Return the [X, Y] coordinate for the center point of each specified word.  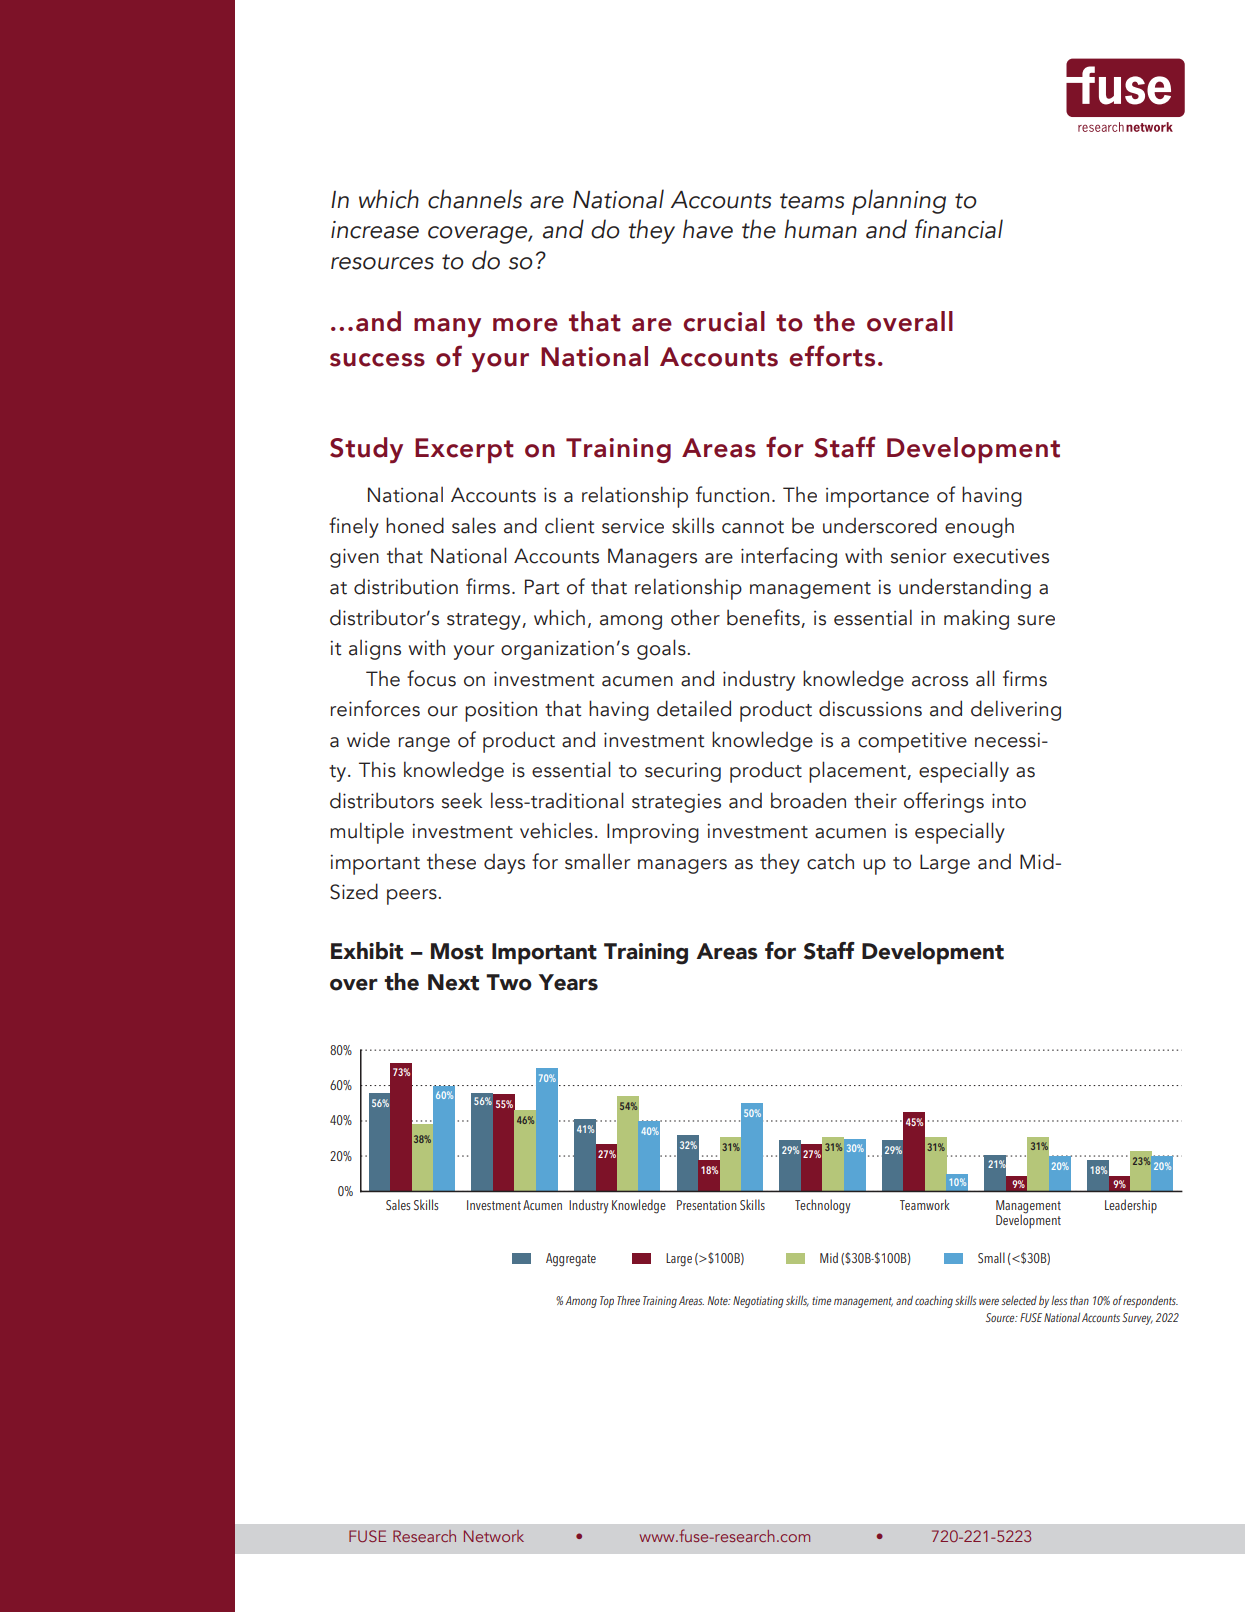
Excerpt [464, 450]
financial [959, 229]
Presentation [707, 1205]
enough [979, 527]
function [732, 494]
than [1079, 1300]
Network [494, 1536]
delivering [1016, 710]
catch [830, 861]
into [1009, 801]
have [708, 229]
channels [475, 199]
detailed [694, 708]
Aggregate [571, 1260]
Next [453, 982]
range [424, 744]
